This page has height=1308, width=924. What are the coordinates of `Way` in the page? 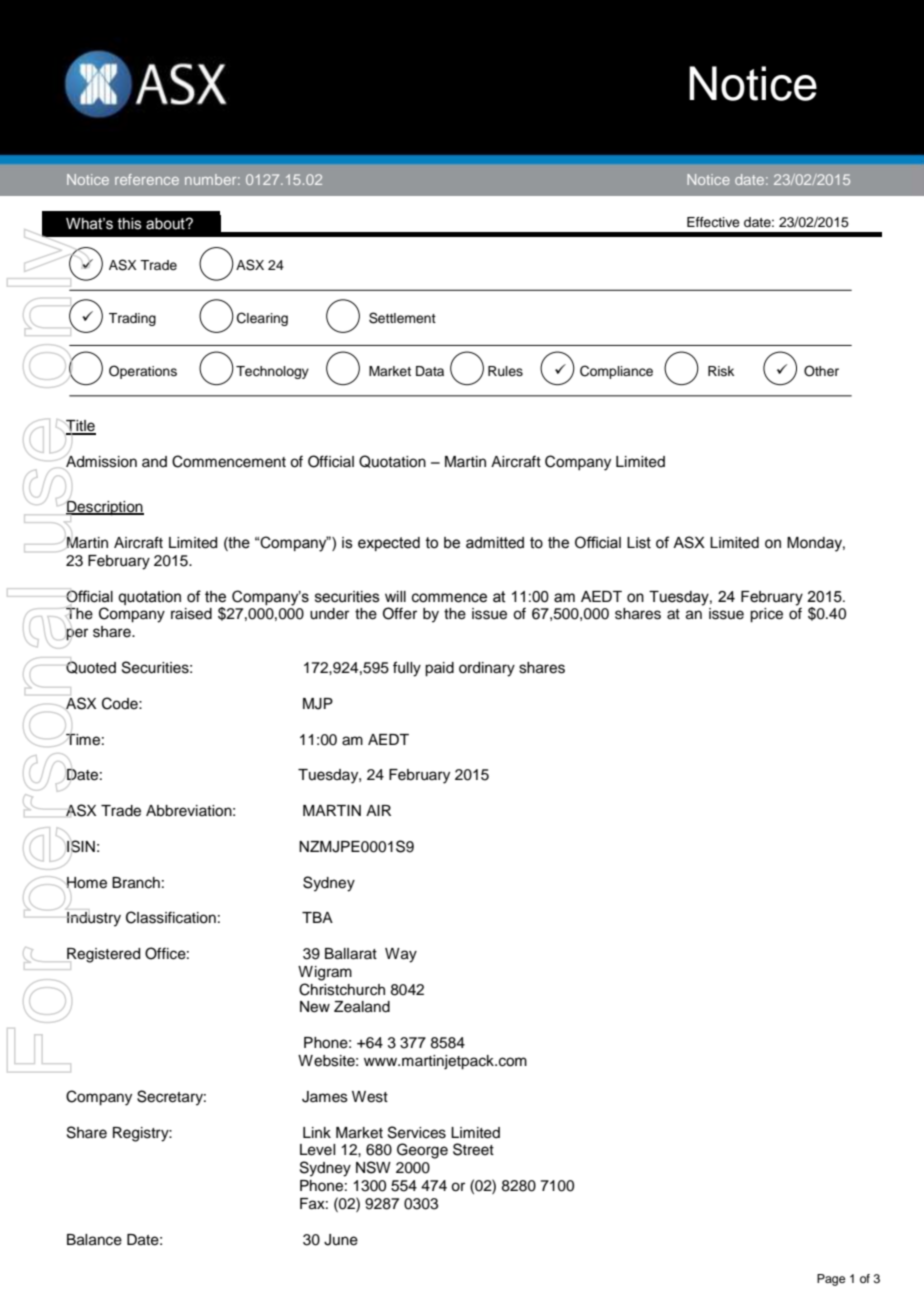 It's located at (401, 955).
